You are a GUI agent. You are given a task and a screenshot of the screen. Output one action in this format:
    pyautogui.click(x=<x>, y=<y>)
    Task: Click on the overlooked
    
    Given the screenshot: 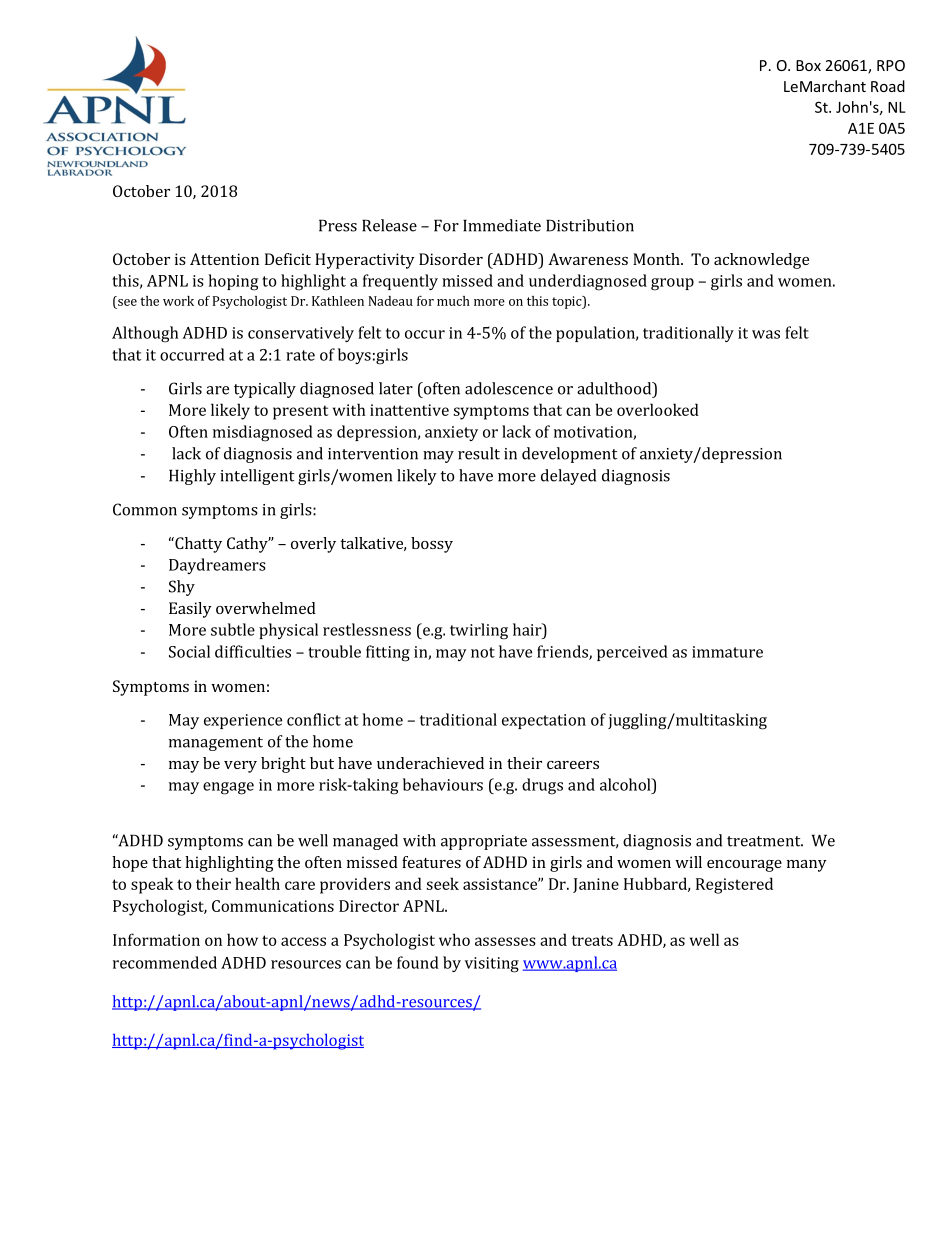 What is the action you would take?
    pyautogui.click(x=658, y=409)
